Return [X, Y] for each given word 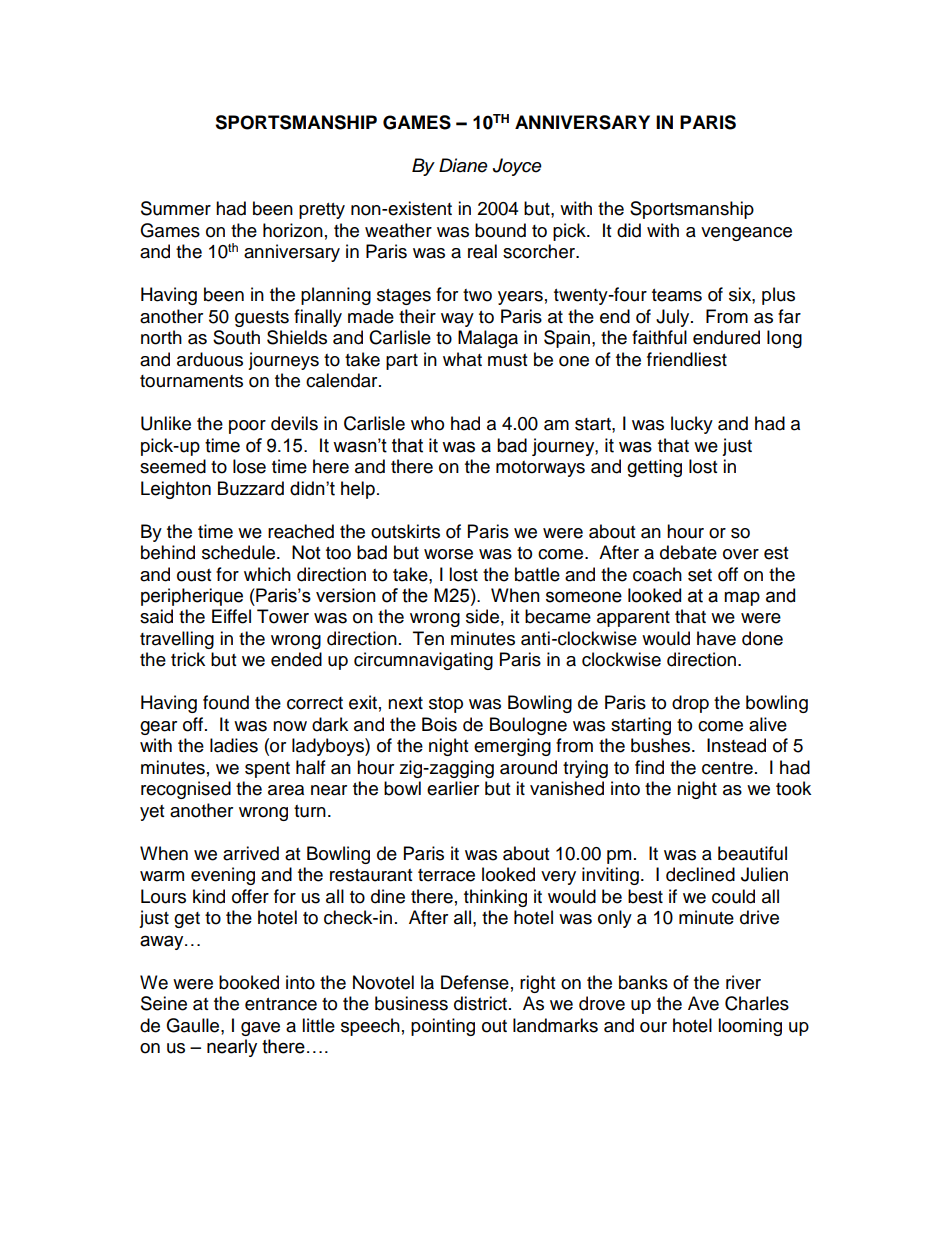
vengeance [746, 234]
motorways [540, 469]
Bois [439, 724]
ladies [234, 745]
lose [249, 466]
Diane [463, 165]
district [480, 1003]
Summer [176, 208]
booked [249, 982]
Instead [736, 745]
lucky [692, 425]
